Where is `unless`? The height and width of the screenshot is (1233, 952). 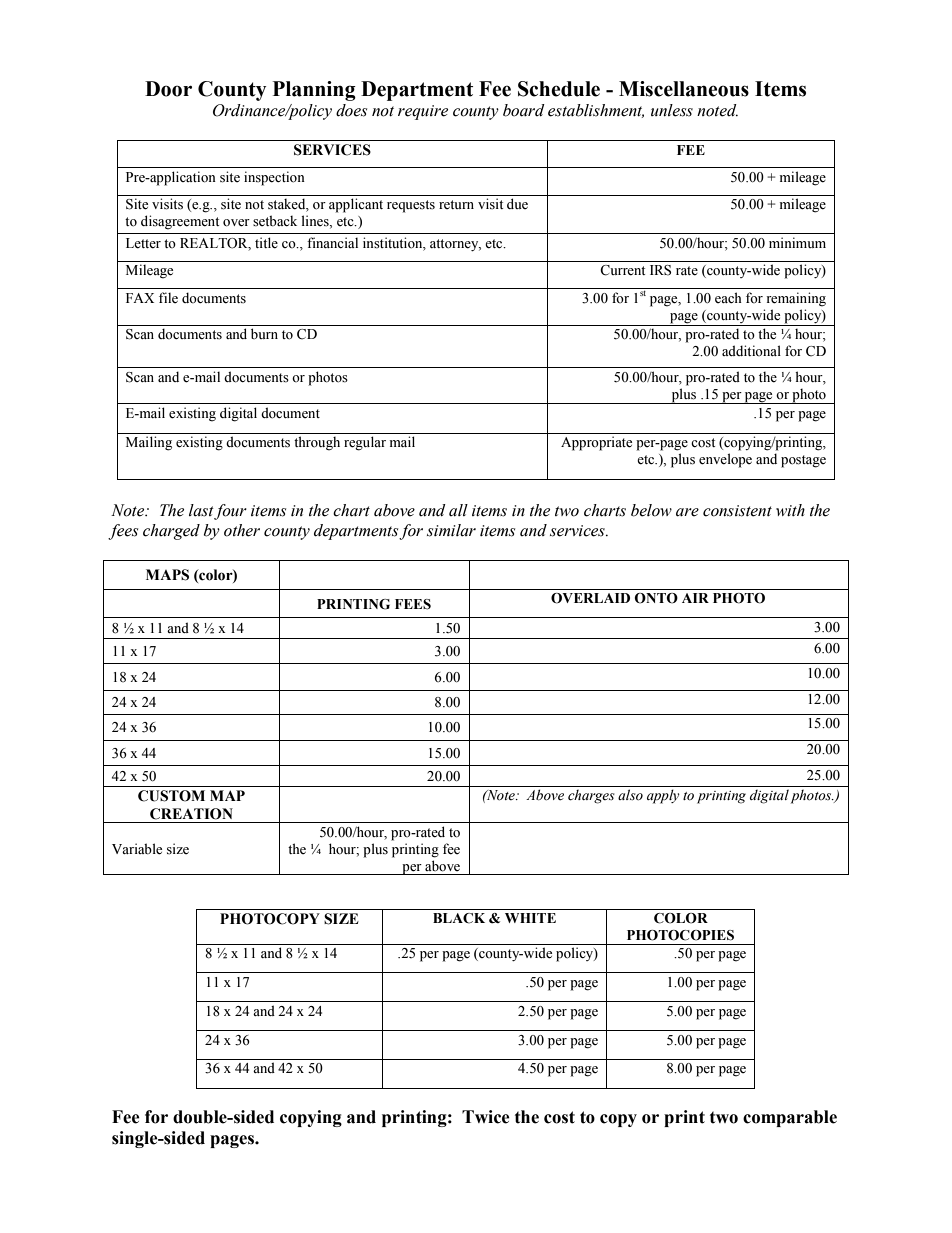
unless is located at coordinates (672, 110).
